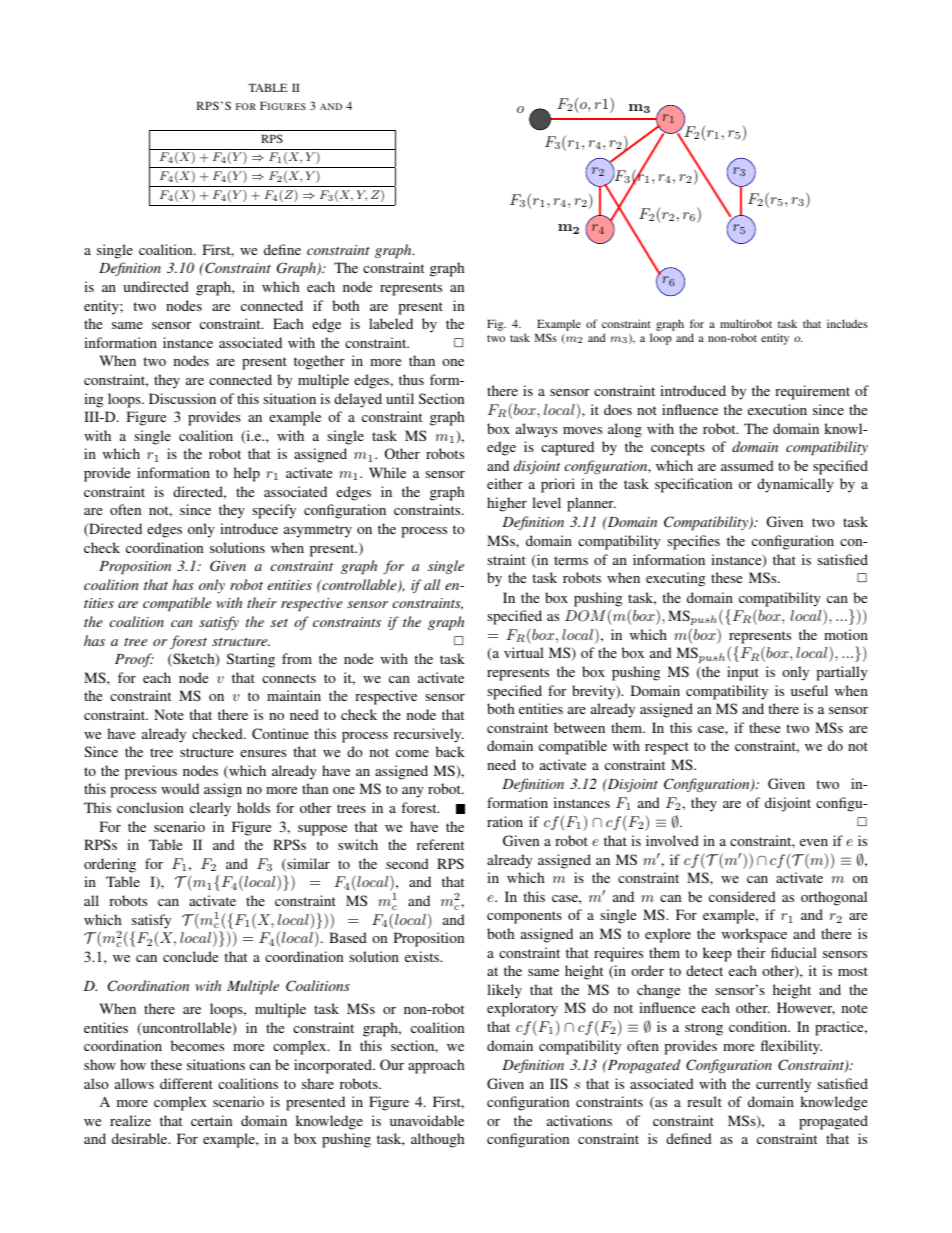  What do you see at coordinates (812, 392) in the screenshot?
I see `requirement` at bounding box center [812, 392].
